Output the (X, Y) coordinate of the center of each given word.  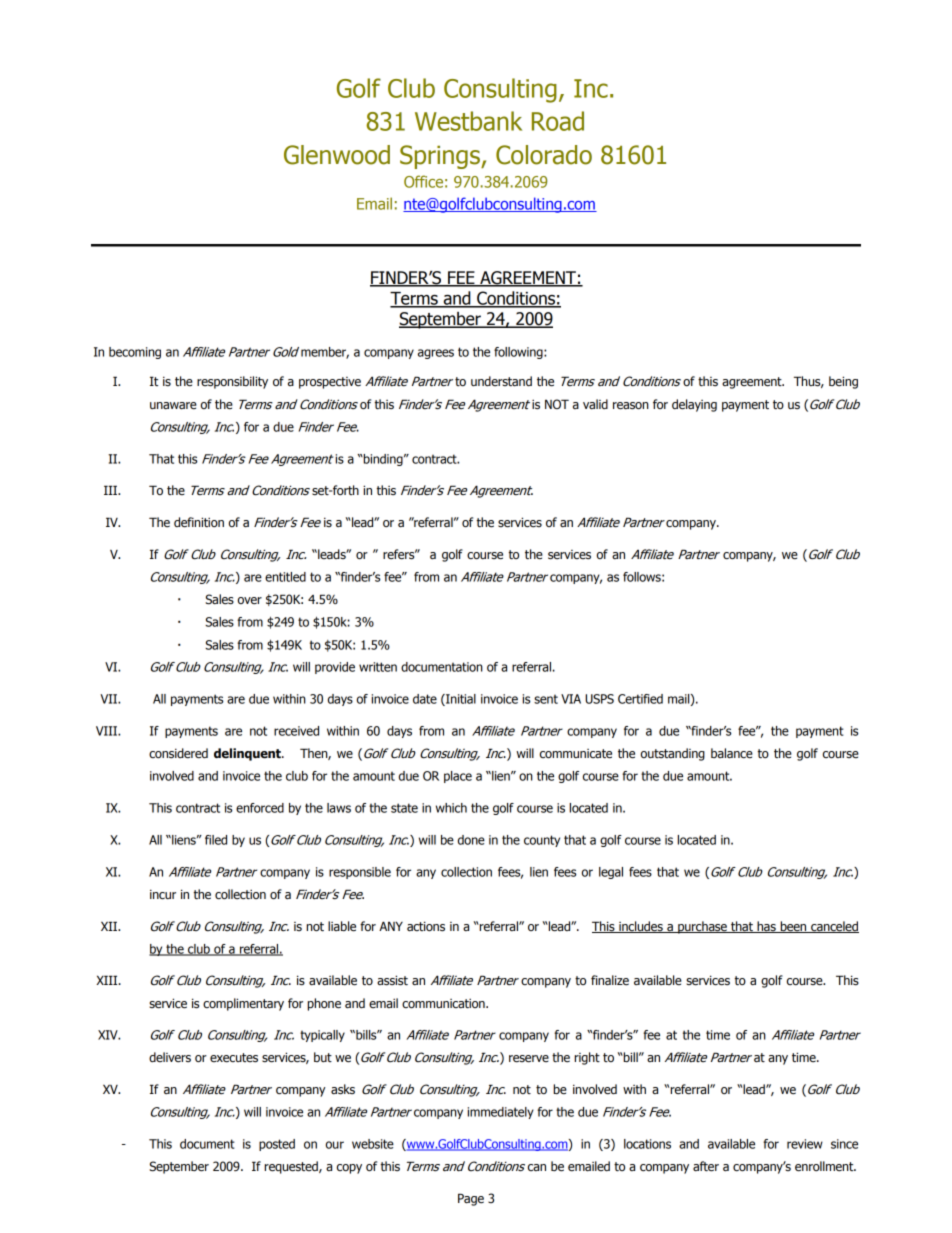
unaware (173, 406)
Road (558, 121)
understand (501, 381)
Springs (441, 157)
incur (163, 895)
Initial (460, 700)
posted (277, 1145)
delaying (694, 405)
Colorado (544, 155)
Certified (640, 699)
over (250, 601)
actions (426, 926)
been (793, 927)
